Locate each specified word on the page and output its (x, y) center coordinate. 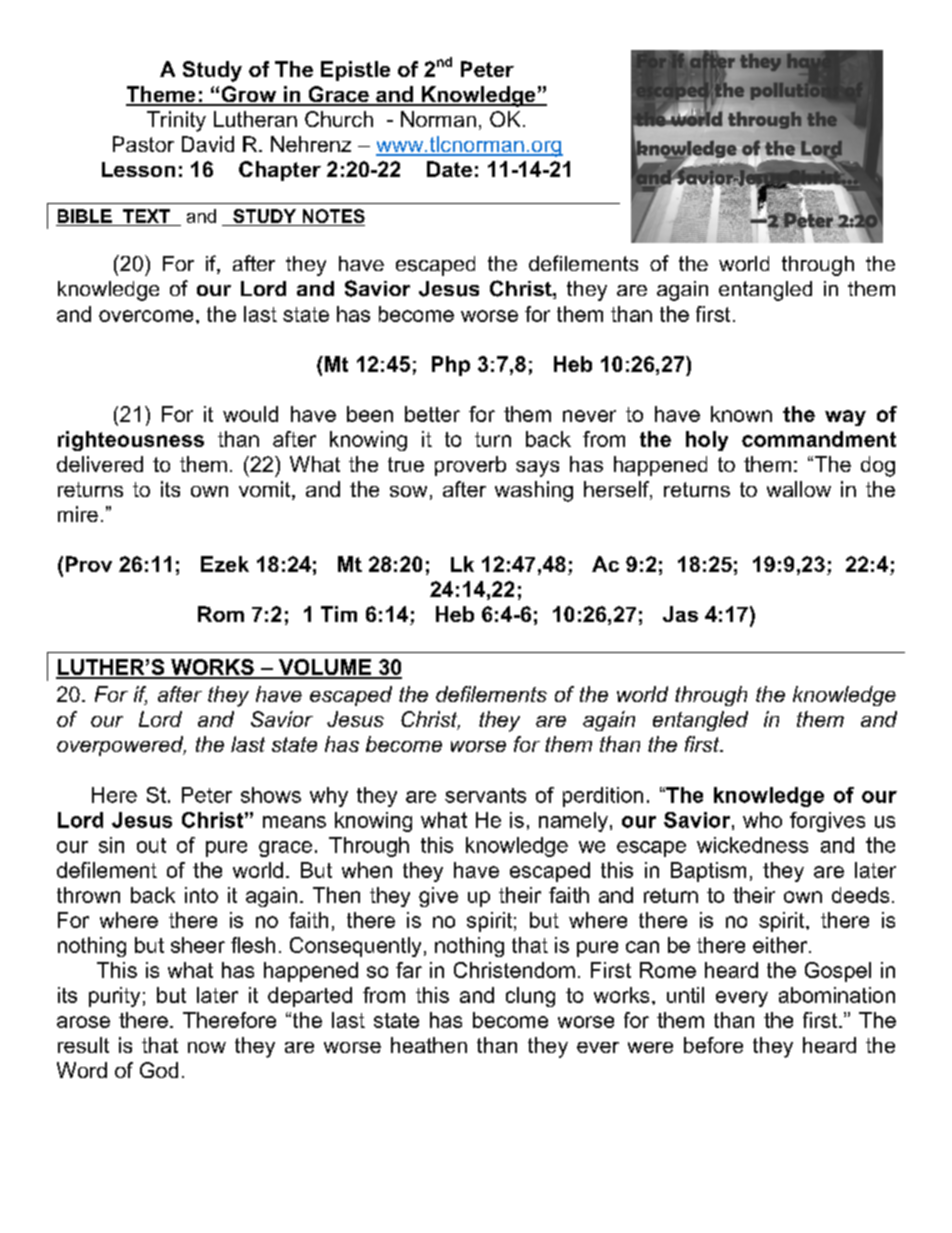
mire (78, 514)
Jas (680, 614)
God (159, 1070)
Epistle (355, 71)
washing (534, 491)
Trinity (176, 121)
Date (449, 169)
